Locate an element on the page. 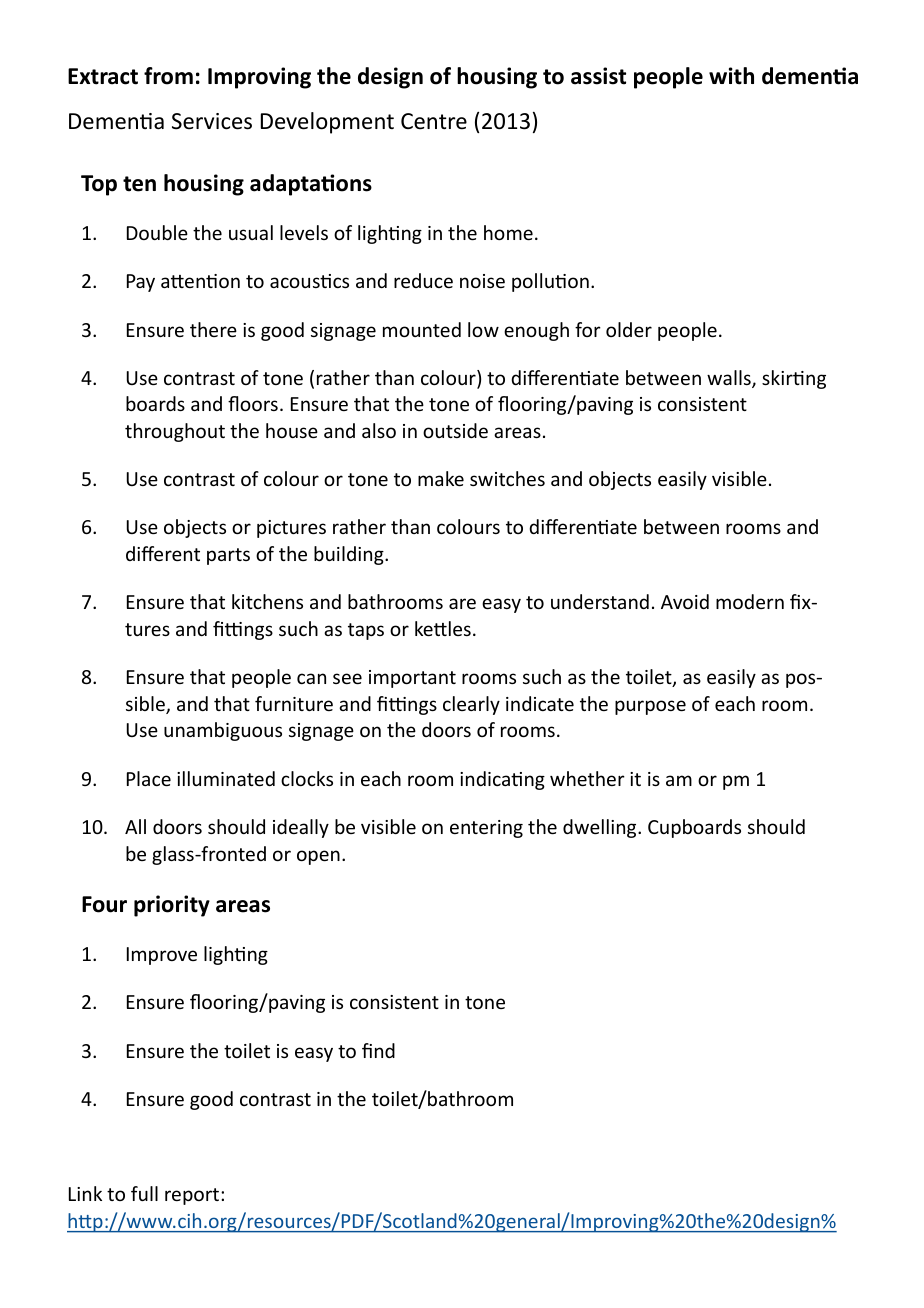 Image resolution: width=924 pixels, height=1308 pixels. full is located at coordinates (144, 1193).
